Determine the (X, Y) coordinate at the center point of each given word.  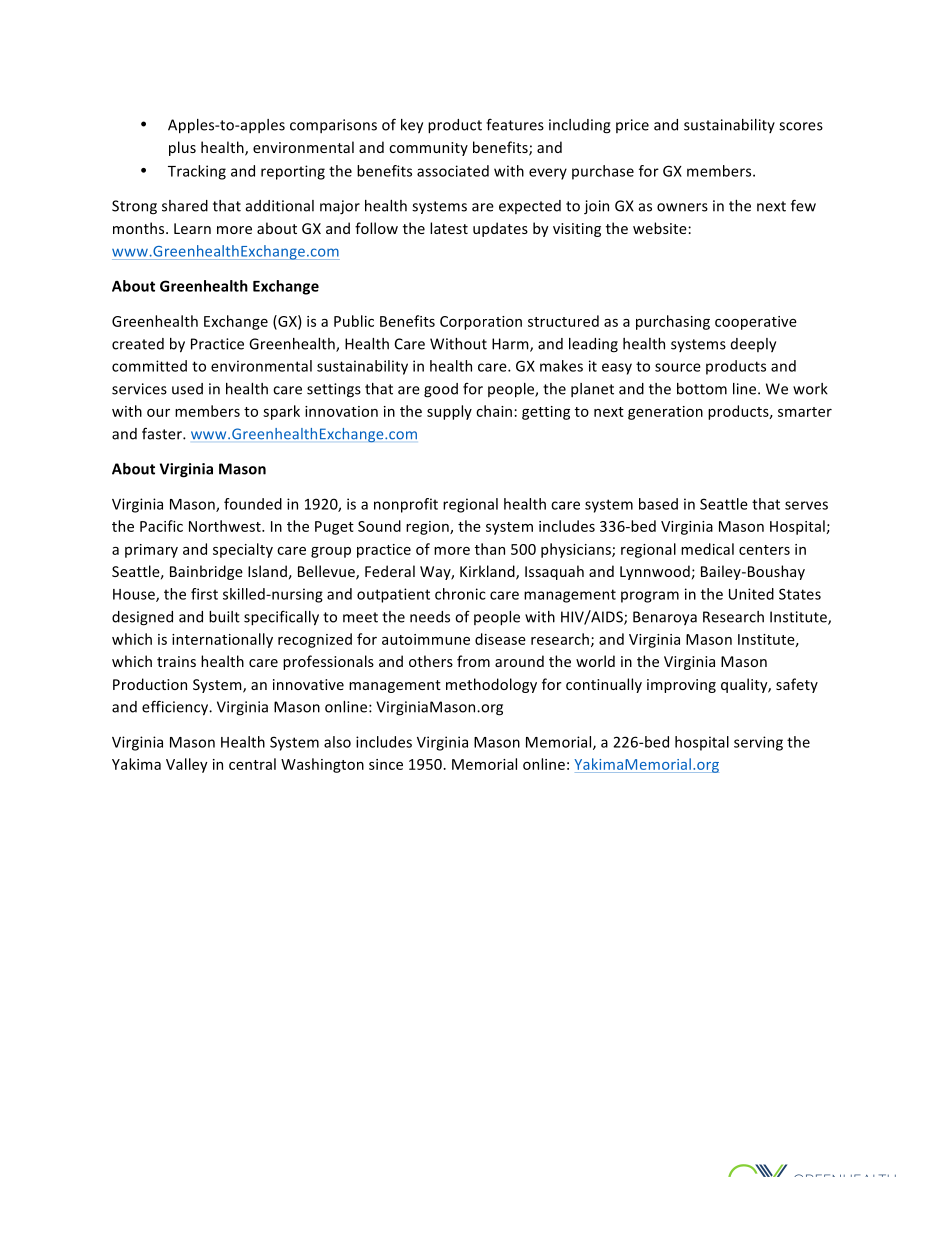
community (428, 149)
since (386, 764)
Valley (187, 765)
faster (163, 433)
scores (801, 126)
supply (449, 412)
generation (665, 413)
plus (182, 148)
